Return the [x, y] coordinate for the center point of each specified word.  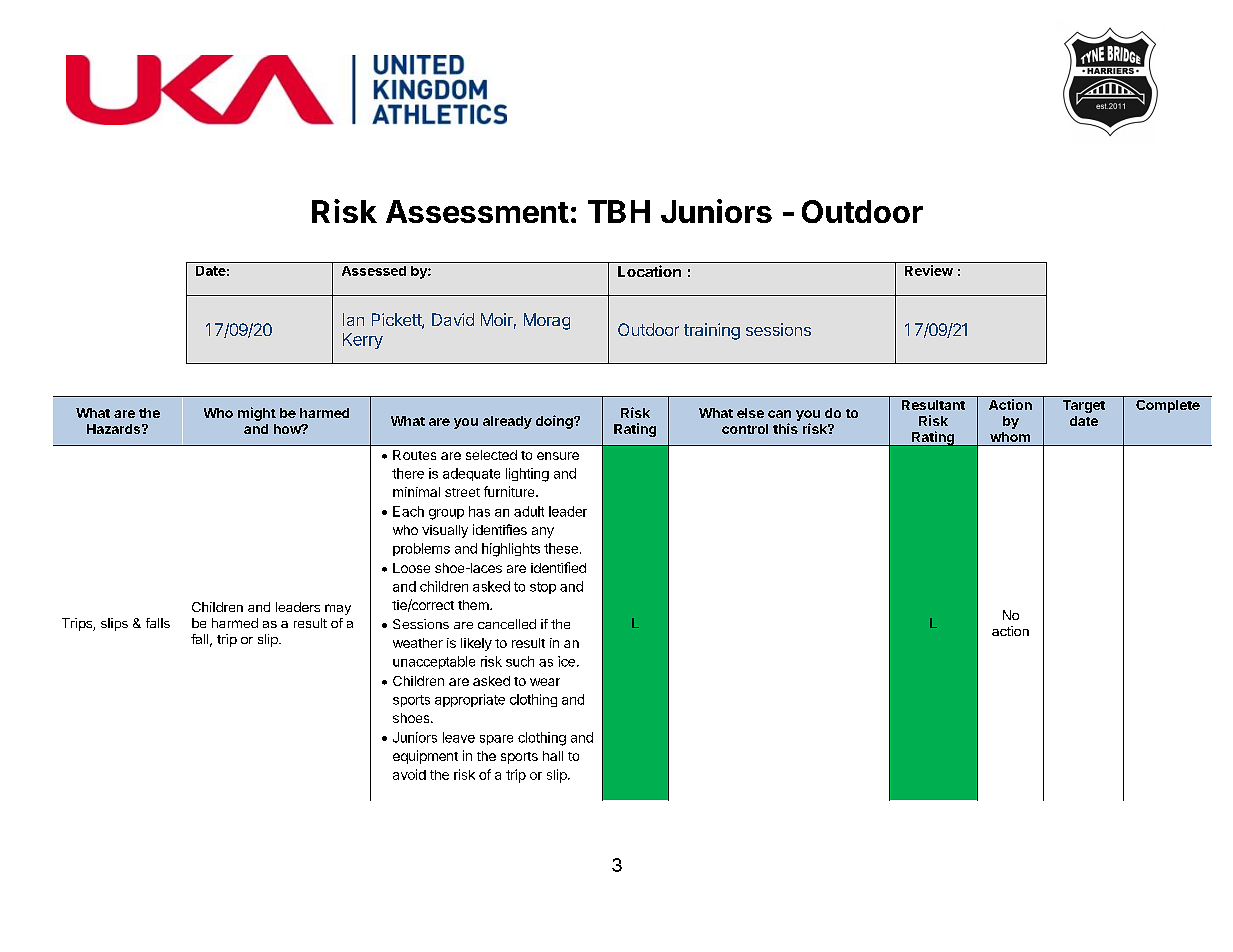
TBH [619, 211]
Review [929, 270]
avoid [409, 774]
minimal [416, 492]
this [785, 428]
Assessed [374, 271]
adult [529, 511]
